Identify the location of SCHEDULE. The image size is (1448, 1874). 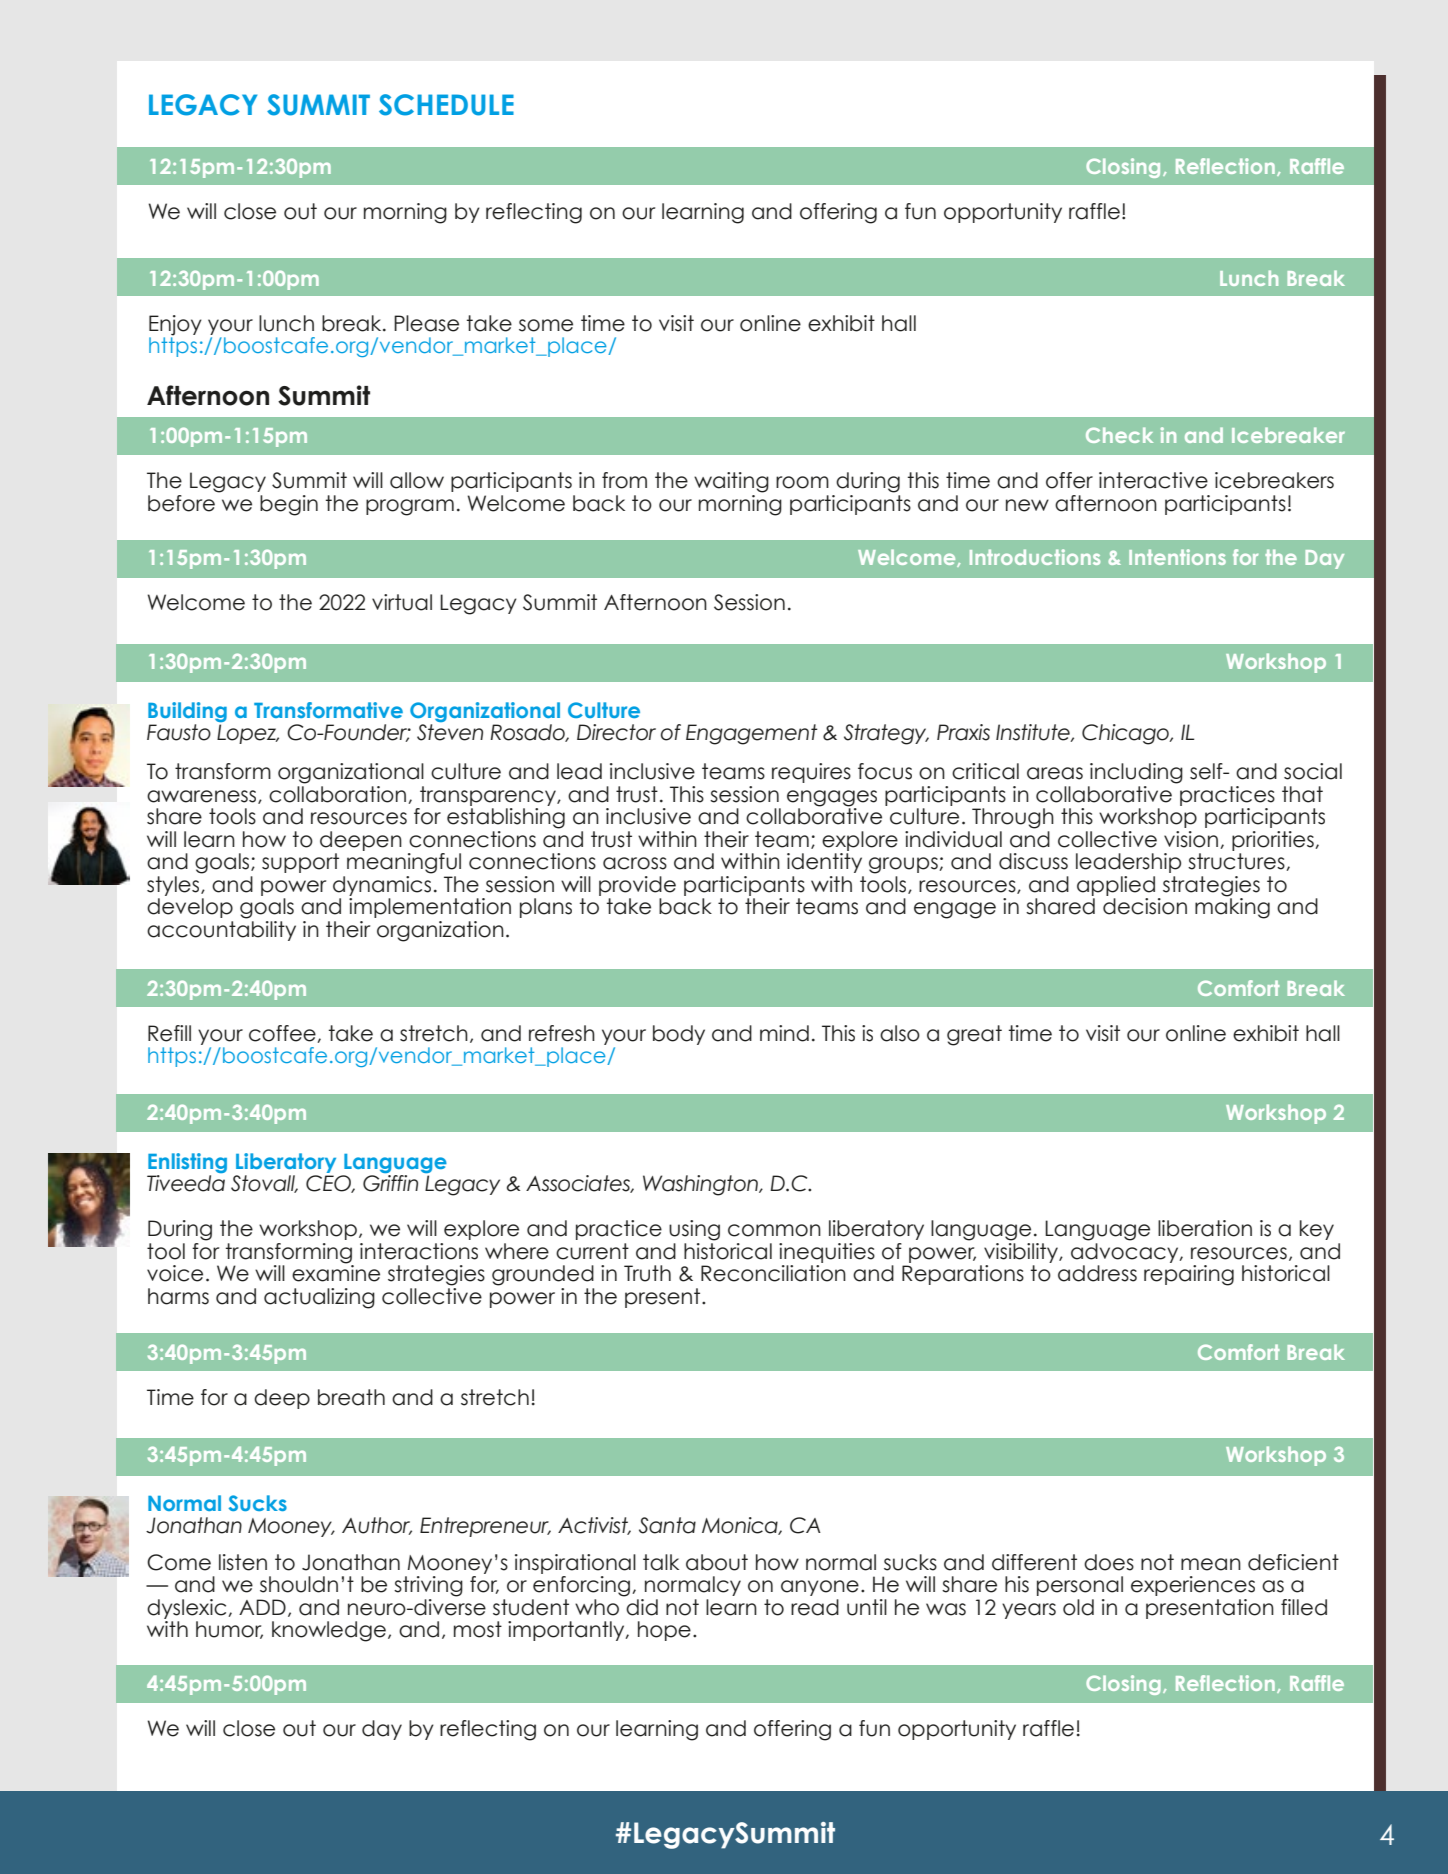
(446, 105).
